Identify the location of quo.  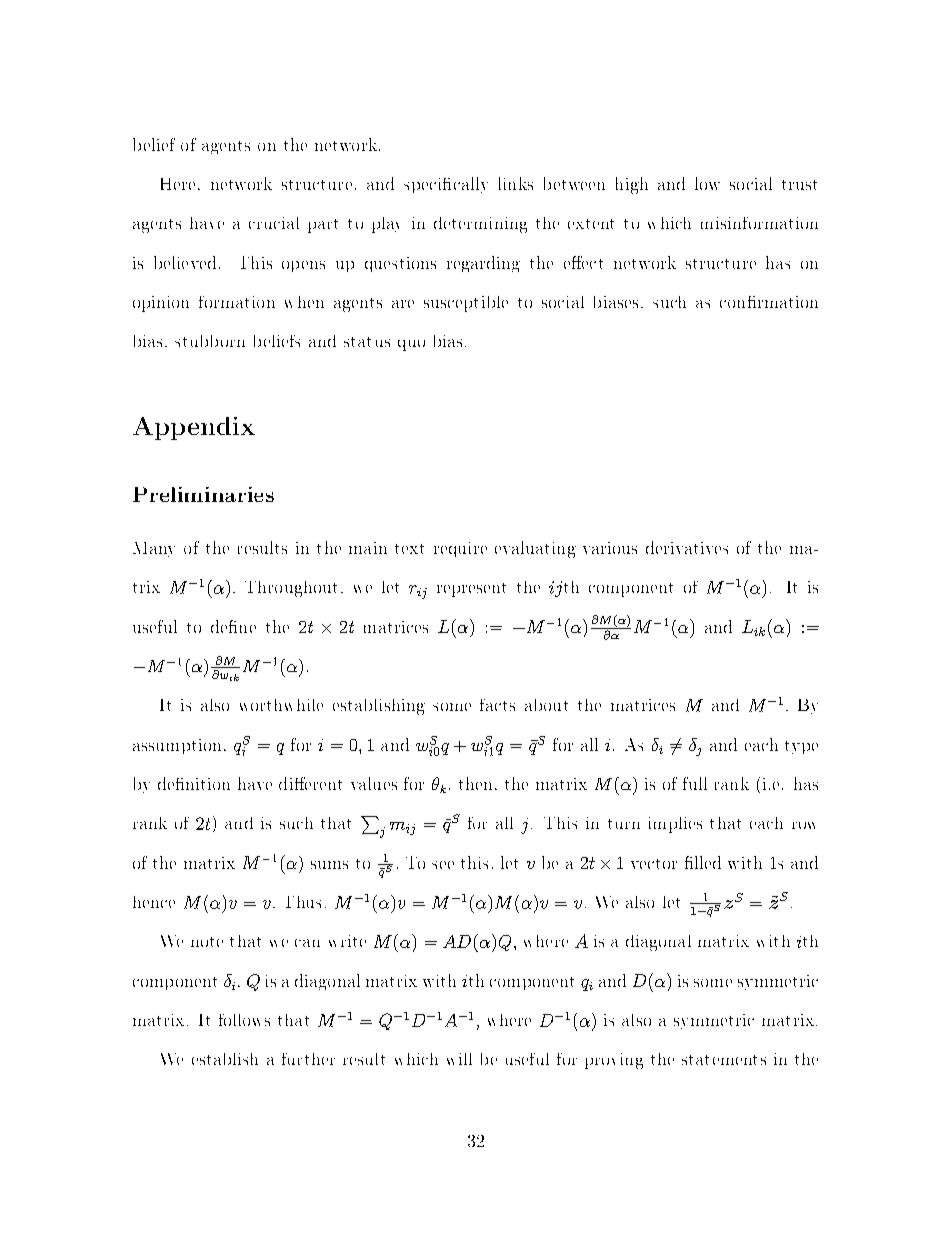
(411, 345).
